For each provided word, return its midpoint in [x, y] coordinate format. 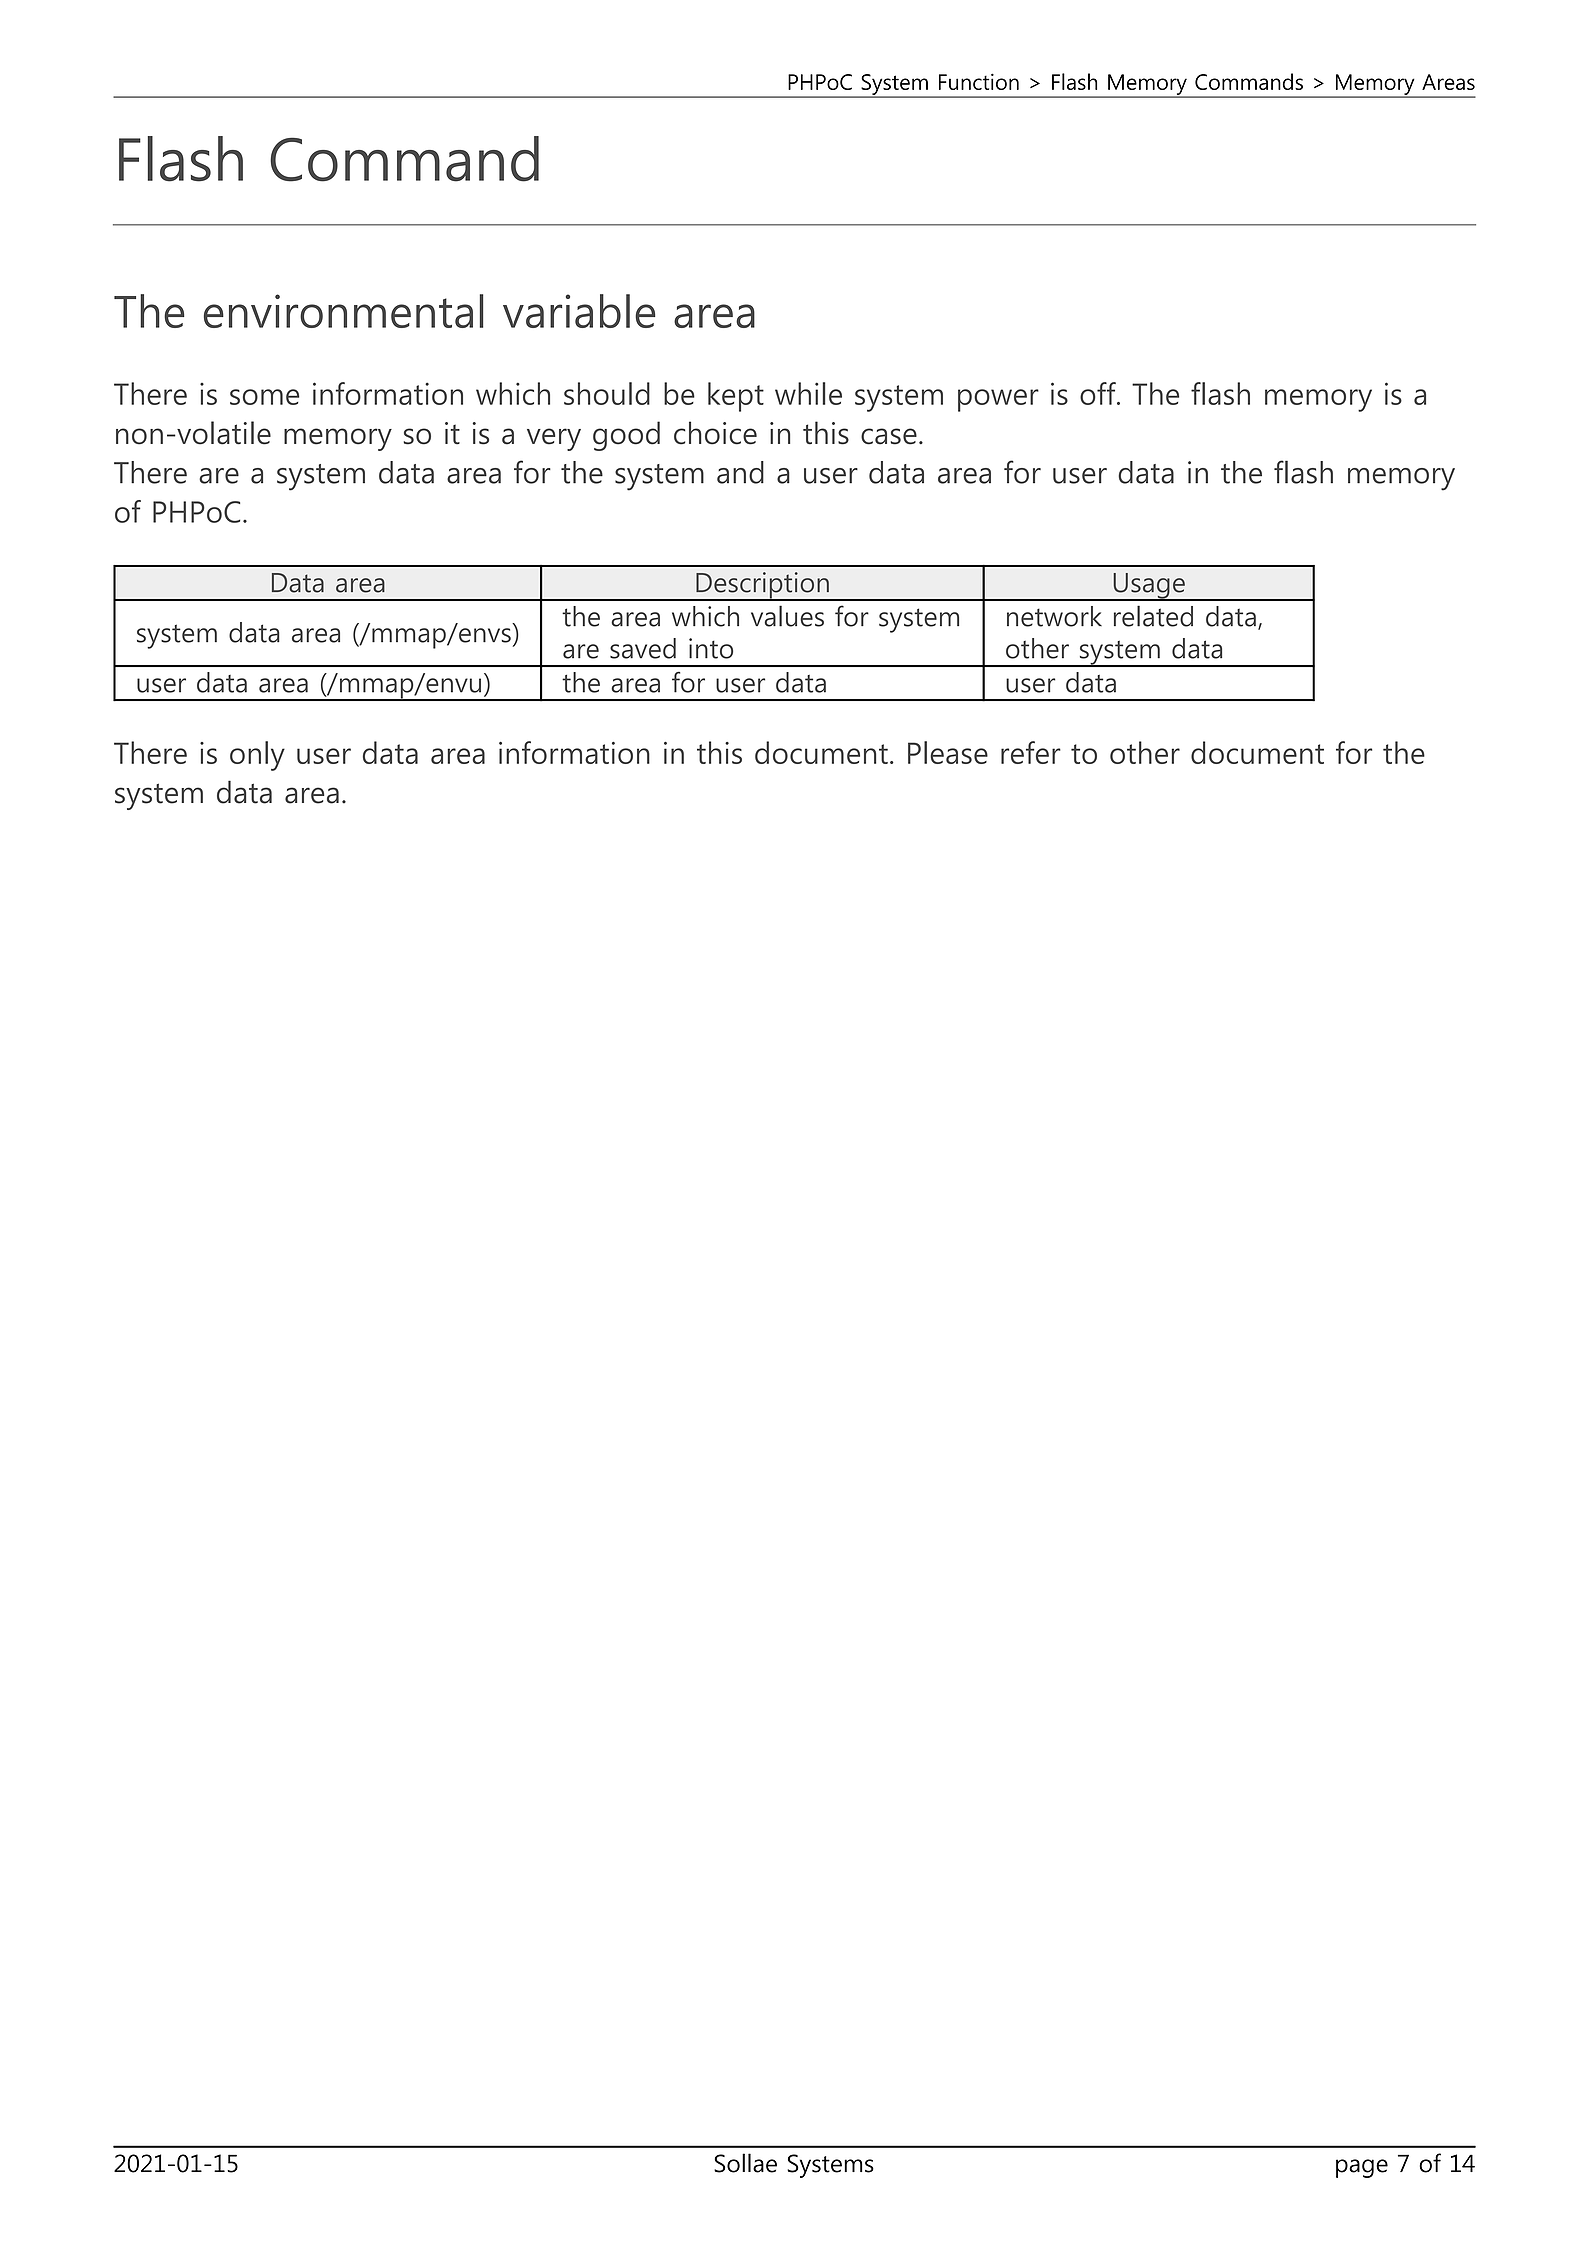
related [1153, 616]
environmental [344, 311]
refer [1031, 752]
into [711, 648]
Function [979, 81]
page [1362, 2168]
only [257, 756]
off [1099, 393]
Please [948, 752]
